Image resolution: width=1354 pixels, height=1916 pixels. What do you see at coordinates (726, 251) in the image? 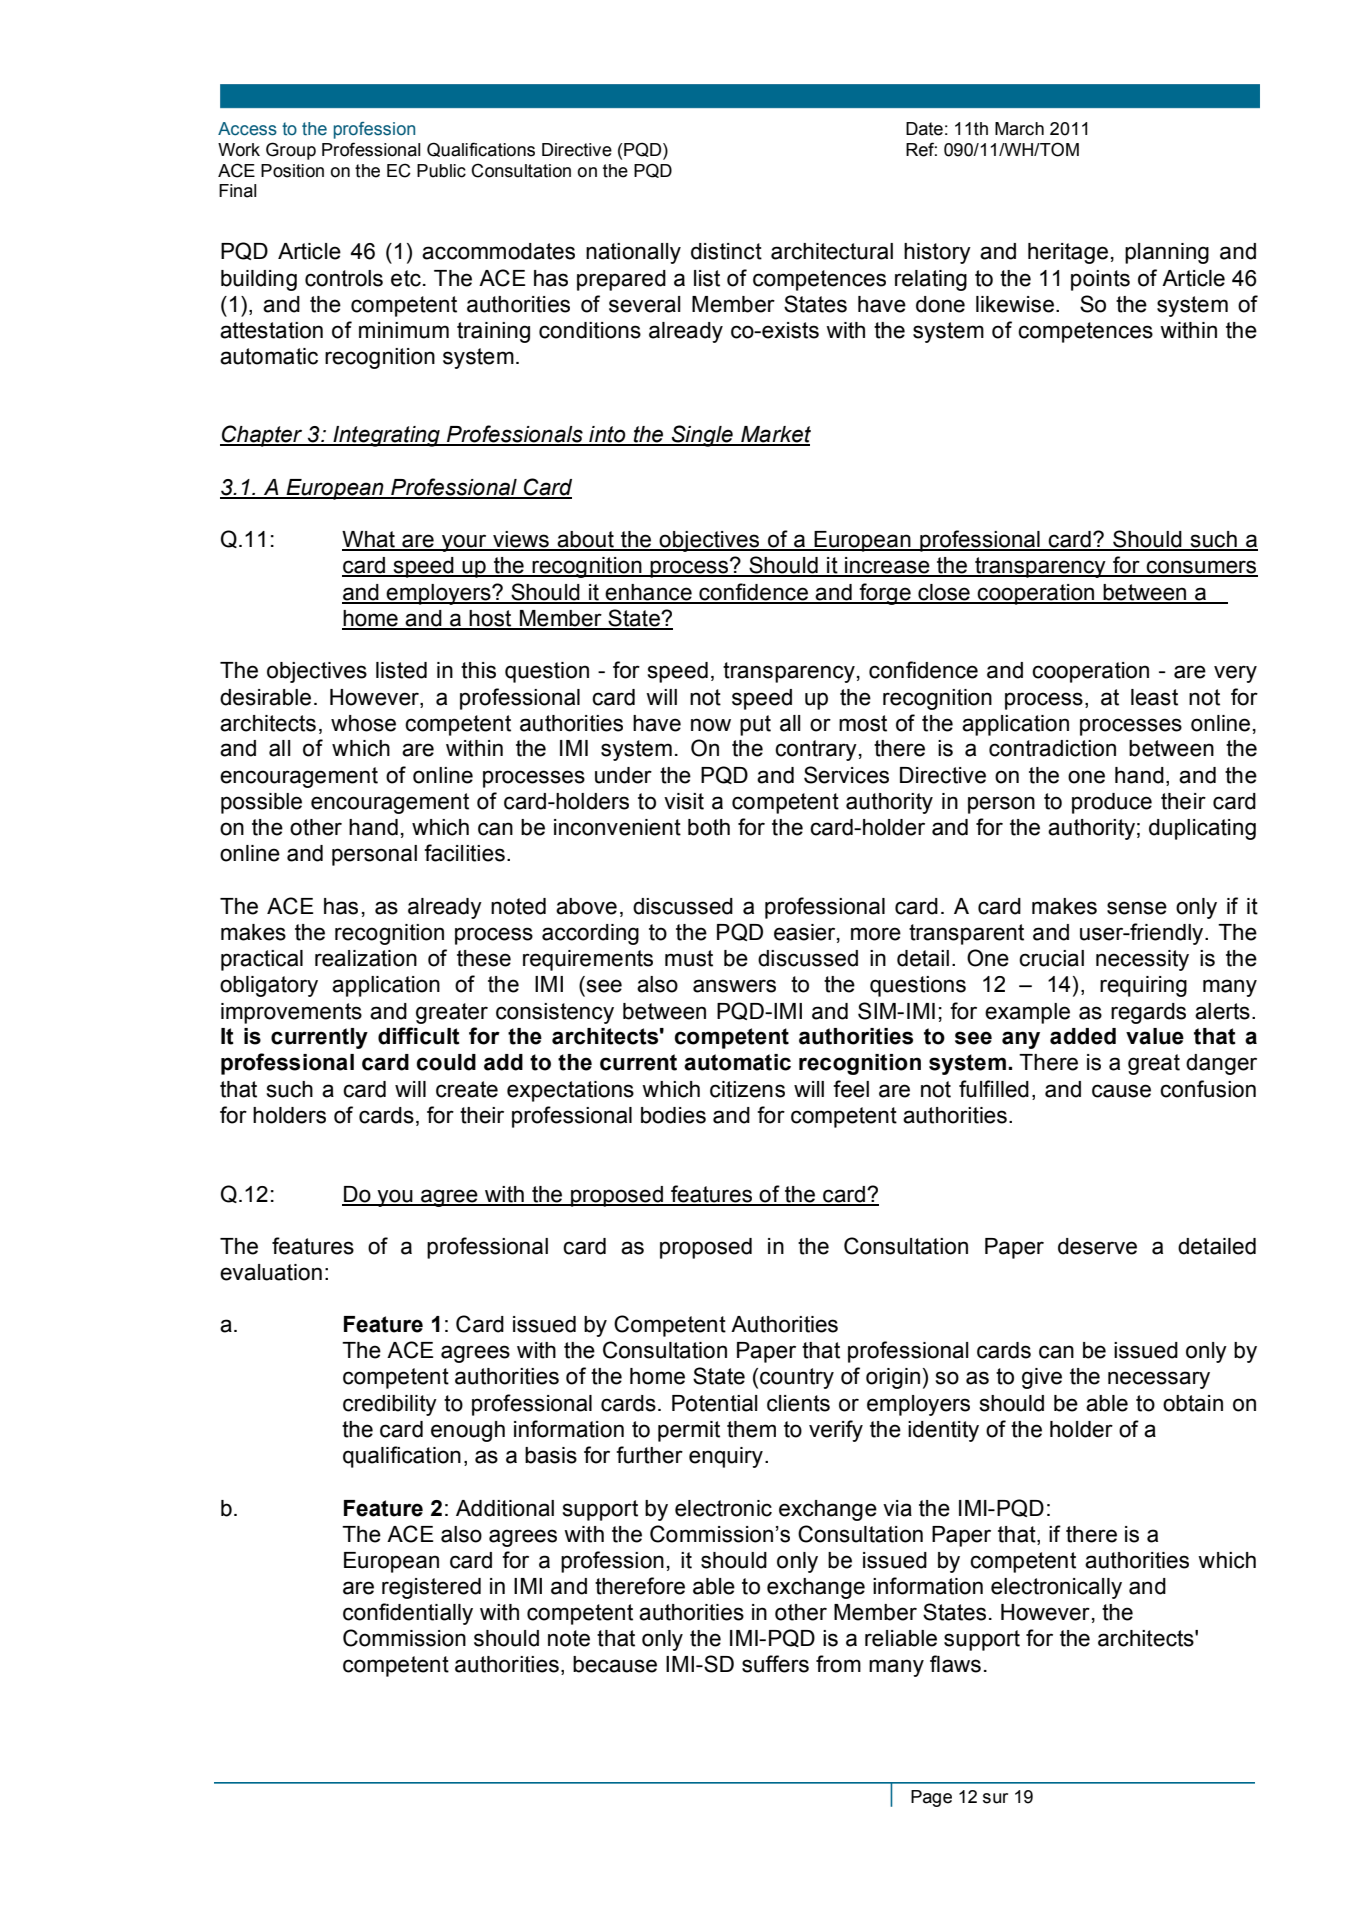
I see `distinct` at bounding box center [726, 251].
